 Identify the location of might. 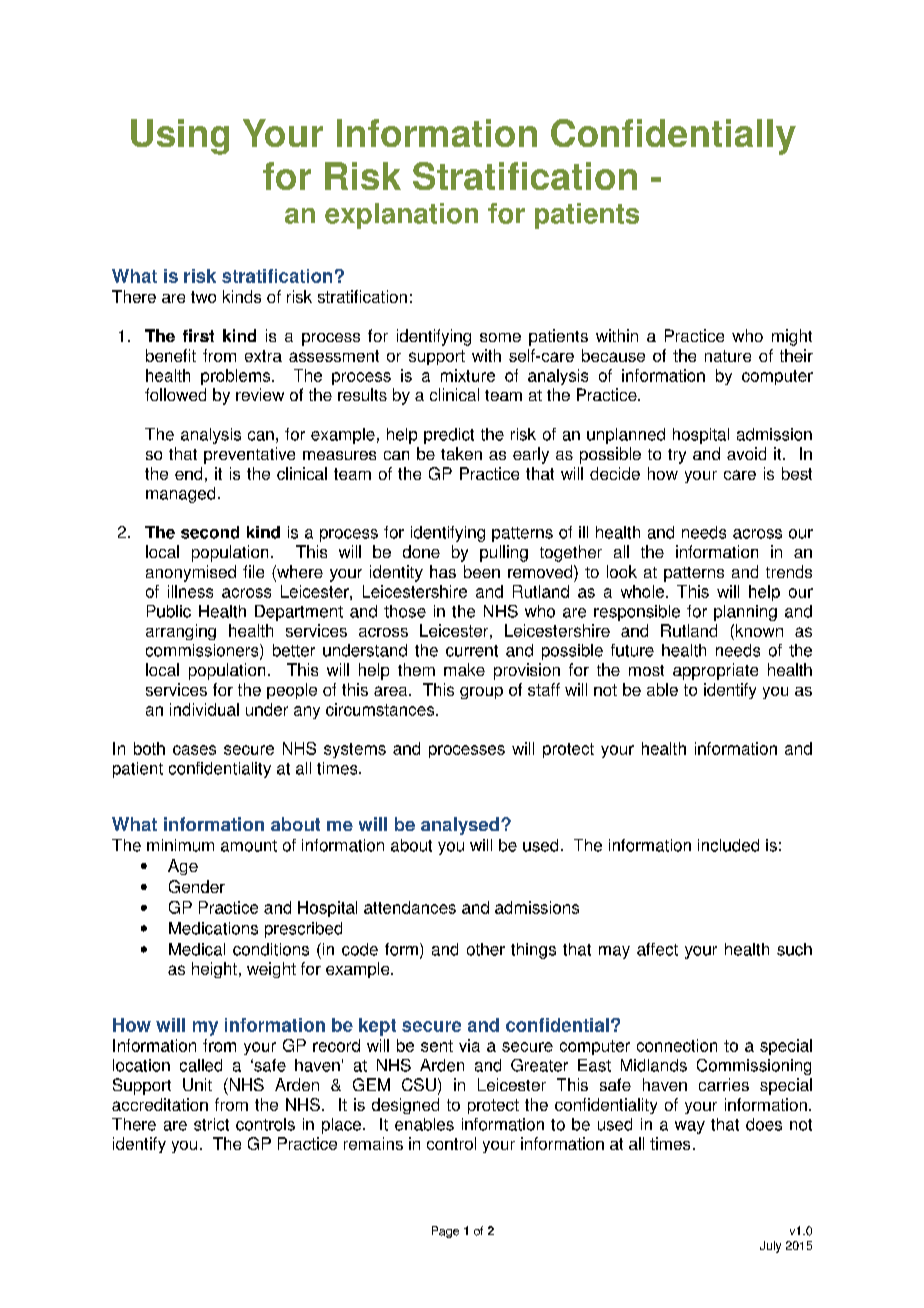
(792, 337).
